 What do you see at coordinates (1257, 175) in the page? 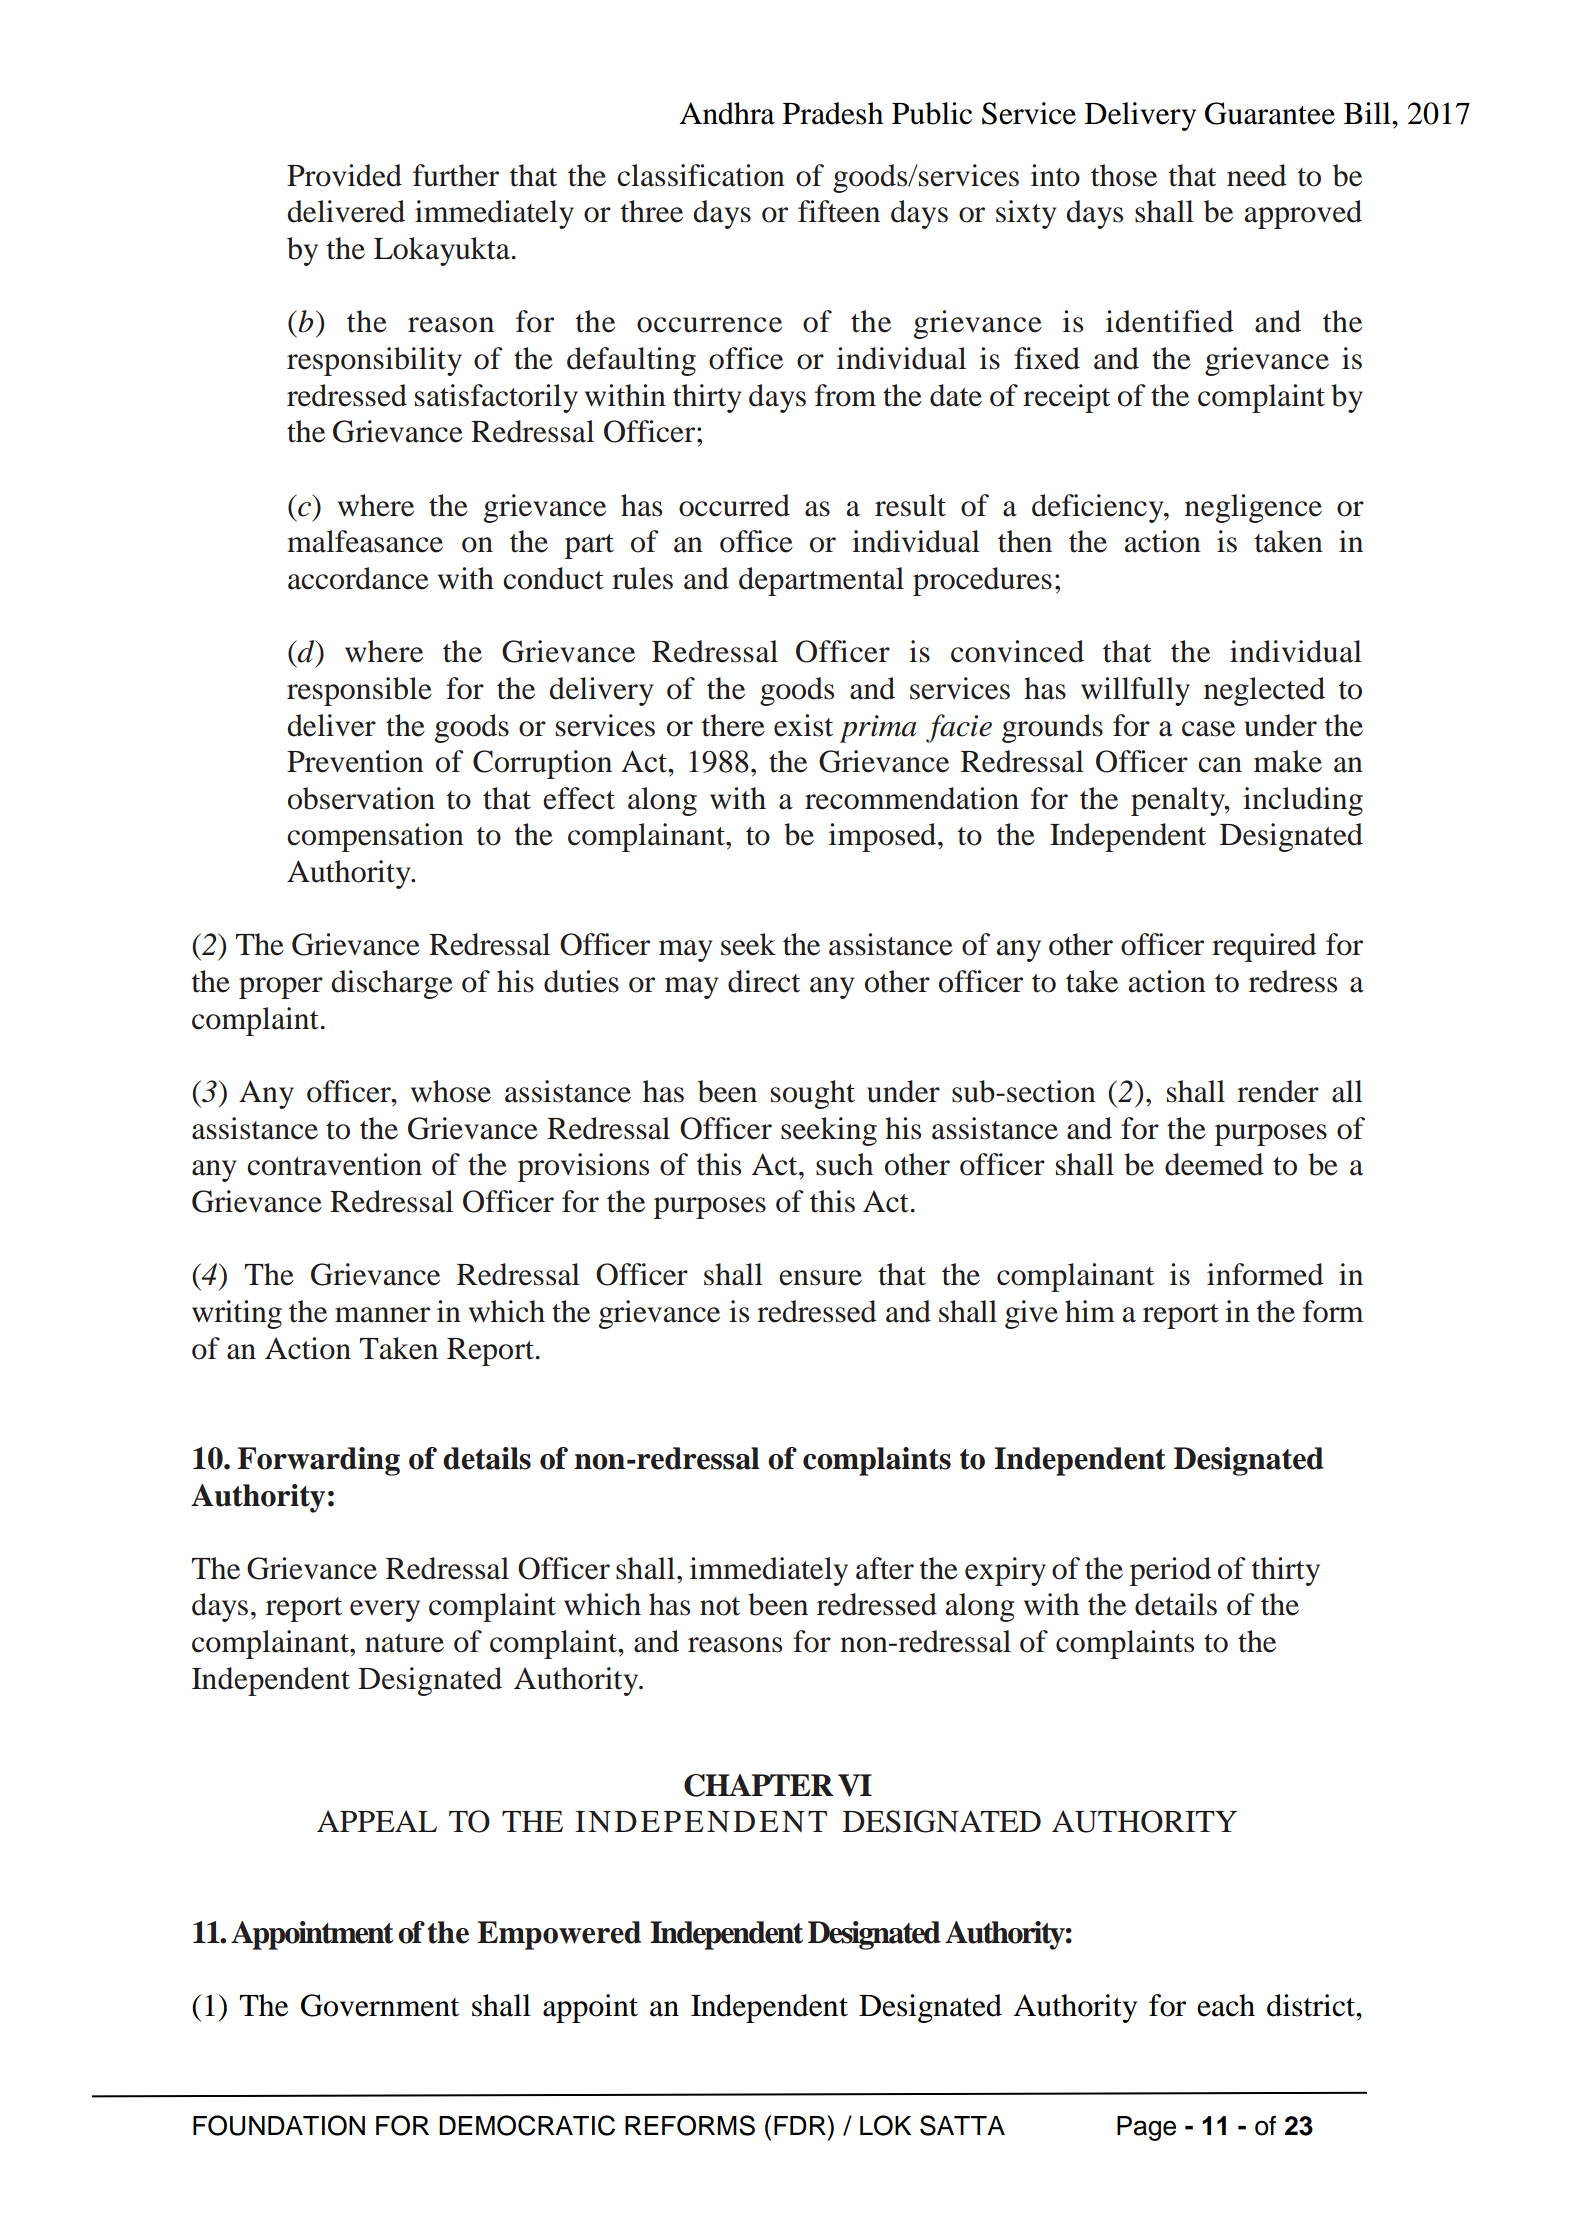
I see `need` at bounding box center [1257, 175].
